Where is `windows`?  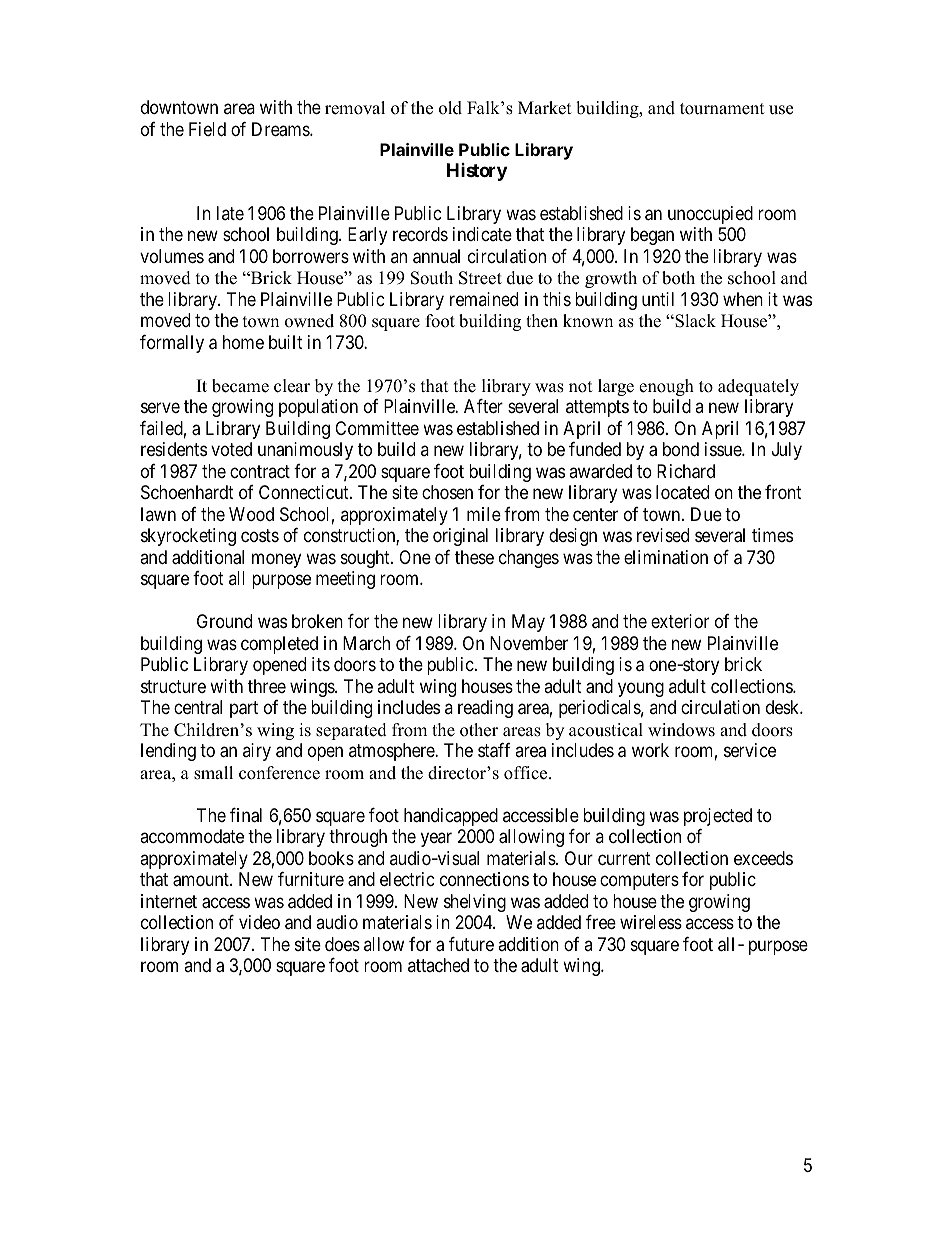 windows is located at coordinates (681, 730).
